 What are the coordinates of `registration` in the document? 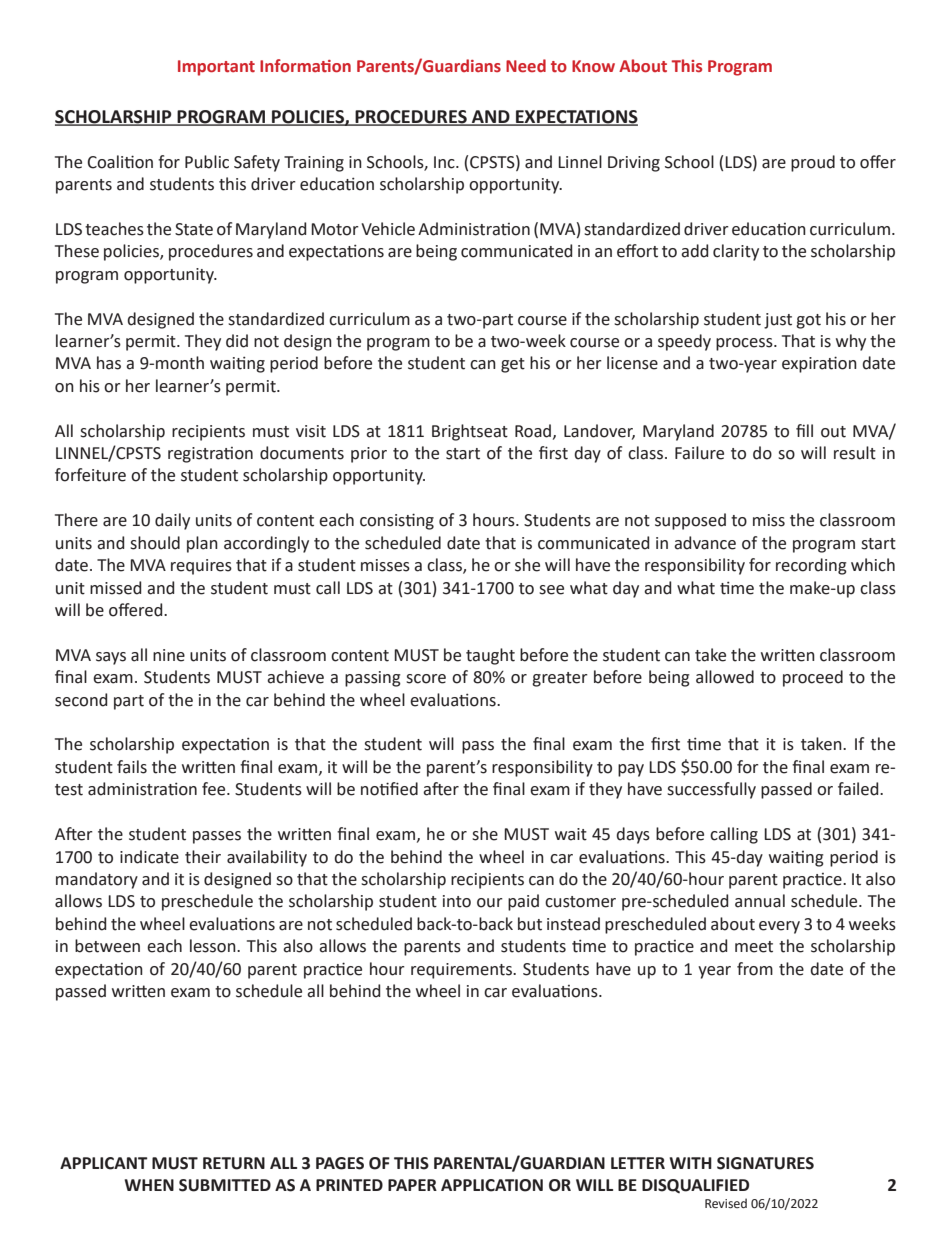 It's located at (210, 455).
